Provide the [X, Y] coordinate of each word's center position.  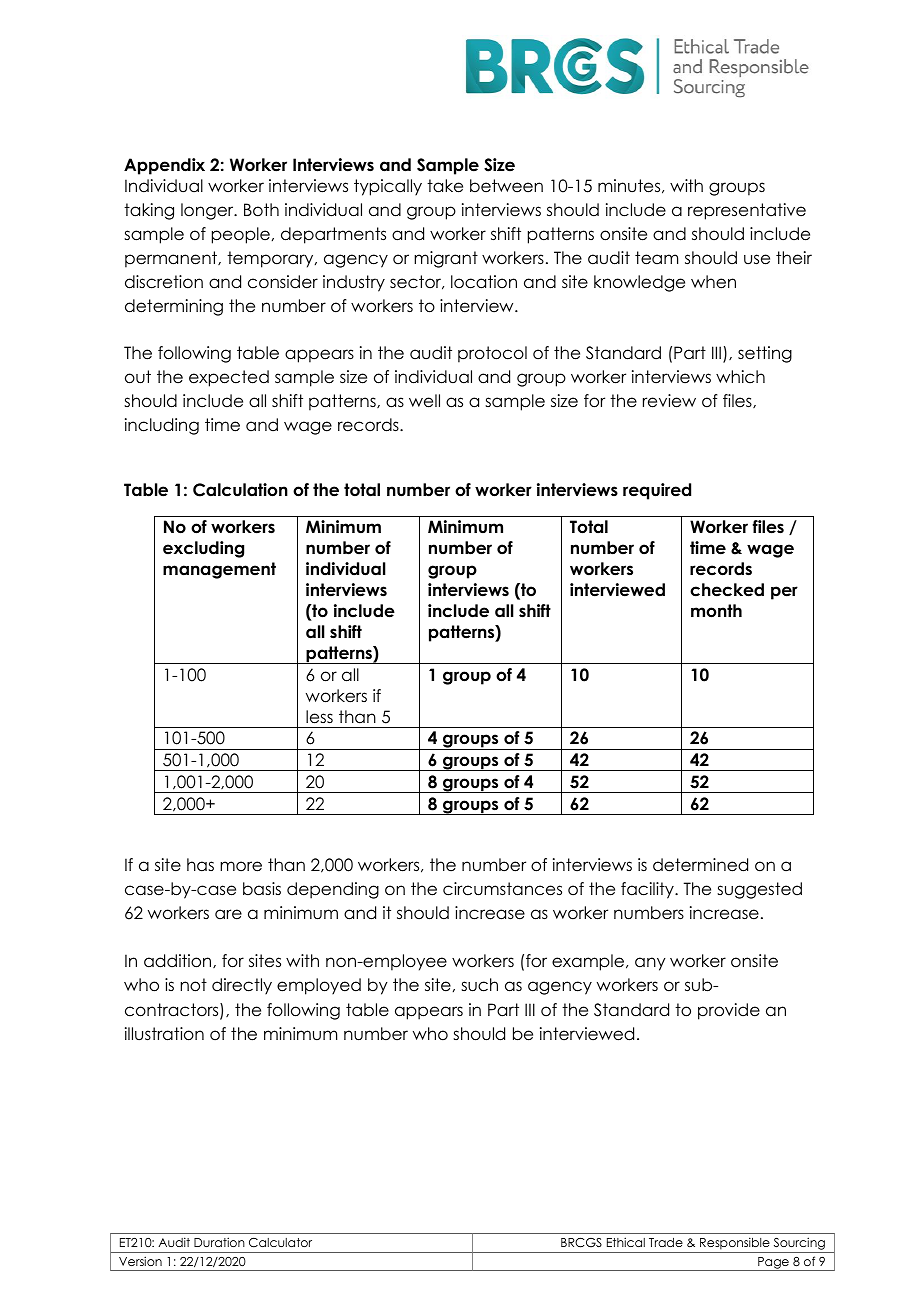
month [716, 611]
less [319, 717]
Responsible [735, 1243]
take [445, 186]
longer [208, 211]
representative [747, 211]
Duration [219, 1242]
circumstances [502, 889]
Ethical [626, 1242]
